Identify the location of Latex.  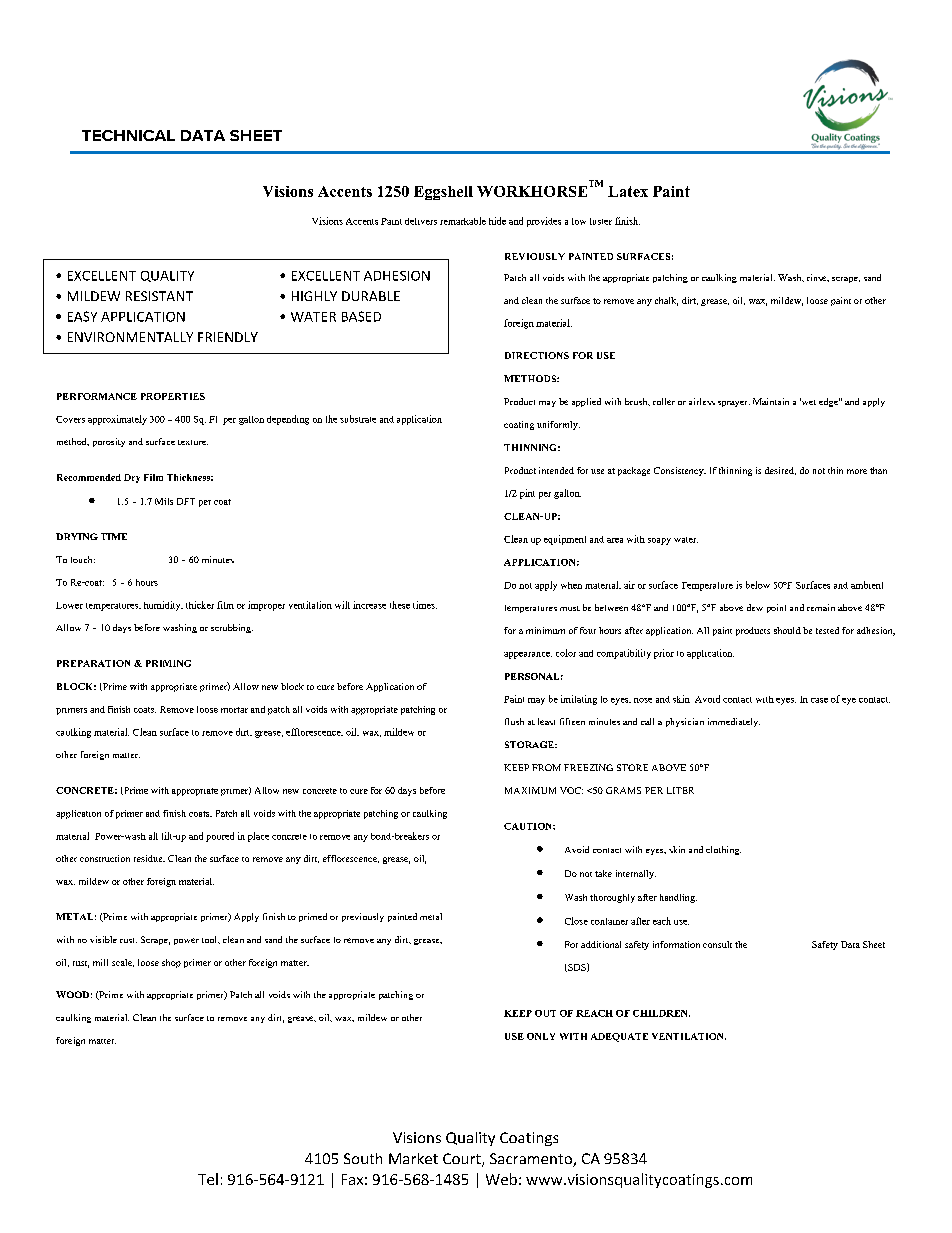
(628, 191).
